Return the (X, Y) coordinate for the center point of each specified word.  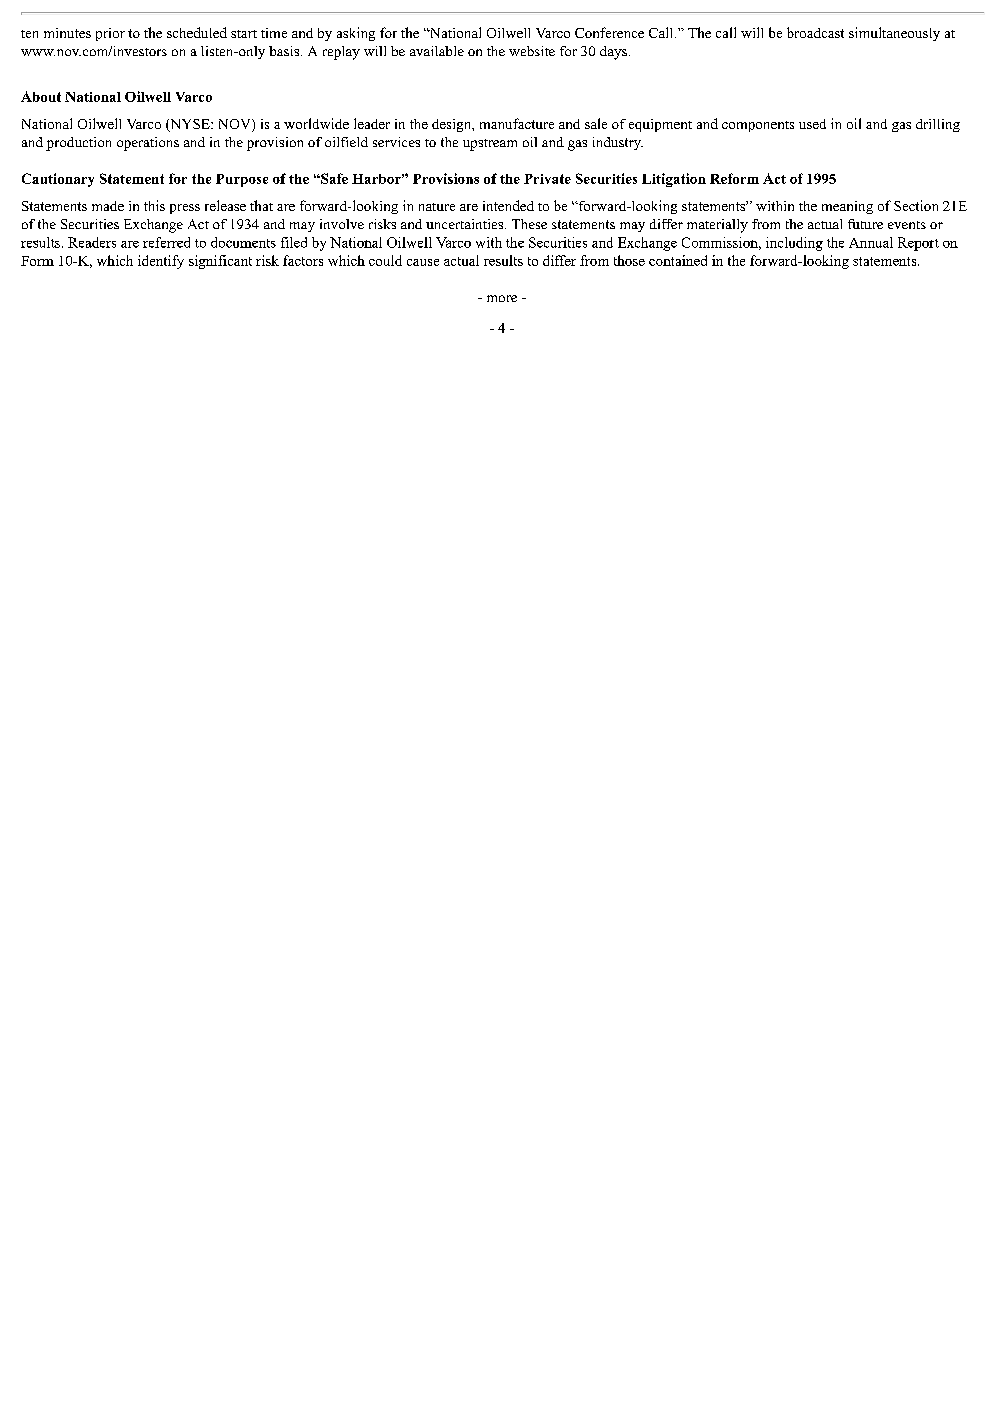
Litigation (674, 180)
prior (110, 34)
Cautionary (58, 180)
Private (547, 179)
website (532, 51)
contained (678, 260)
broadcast (815, 32)
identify (161, 262)
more (502, 298)
